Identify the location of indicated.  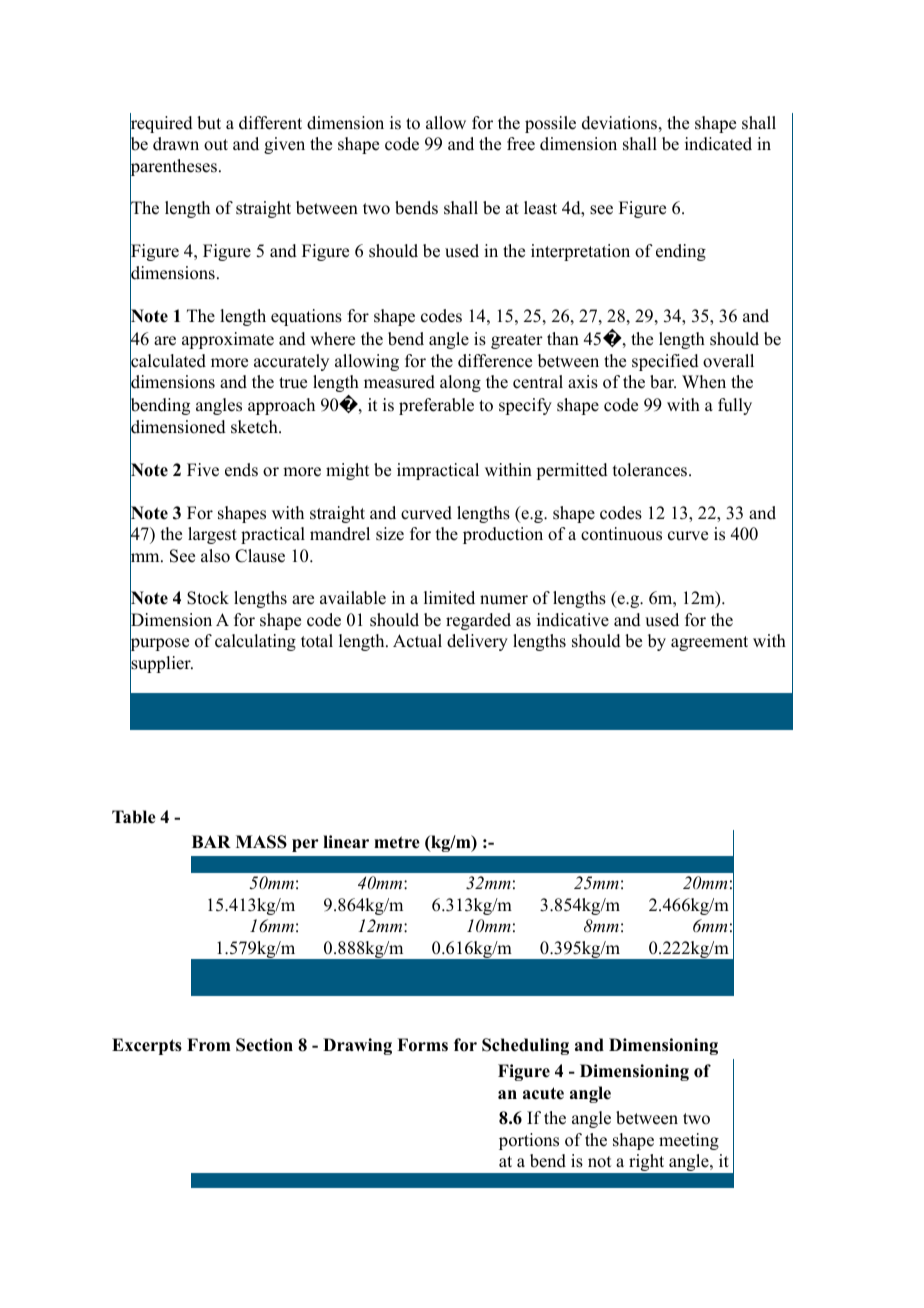
(718, 144).
